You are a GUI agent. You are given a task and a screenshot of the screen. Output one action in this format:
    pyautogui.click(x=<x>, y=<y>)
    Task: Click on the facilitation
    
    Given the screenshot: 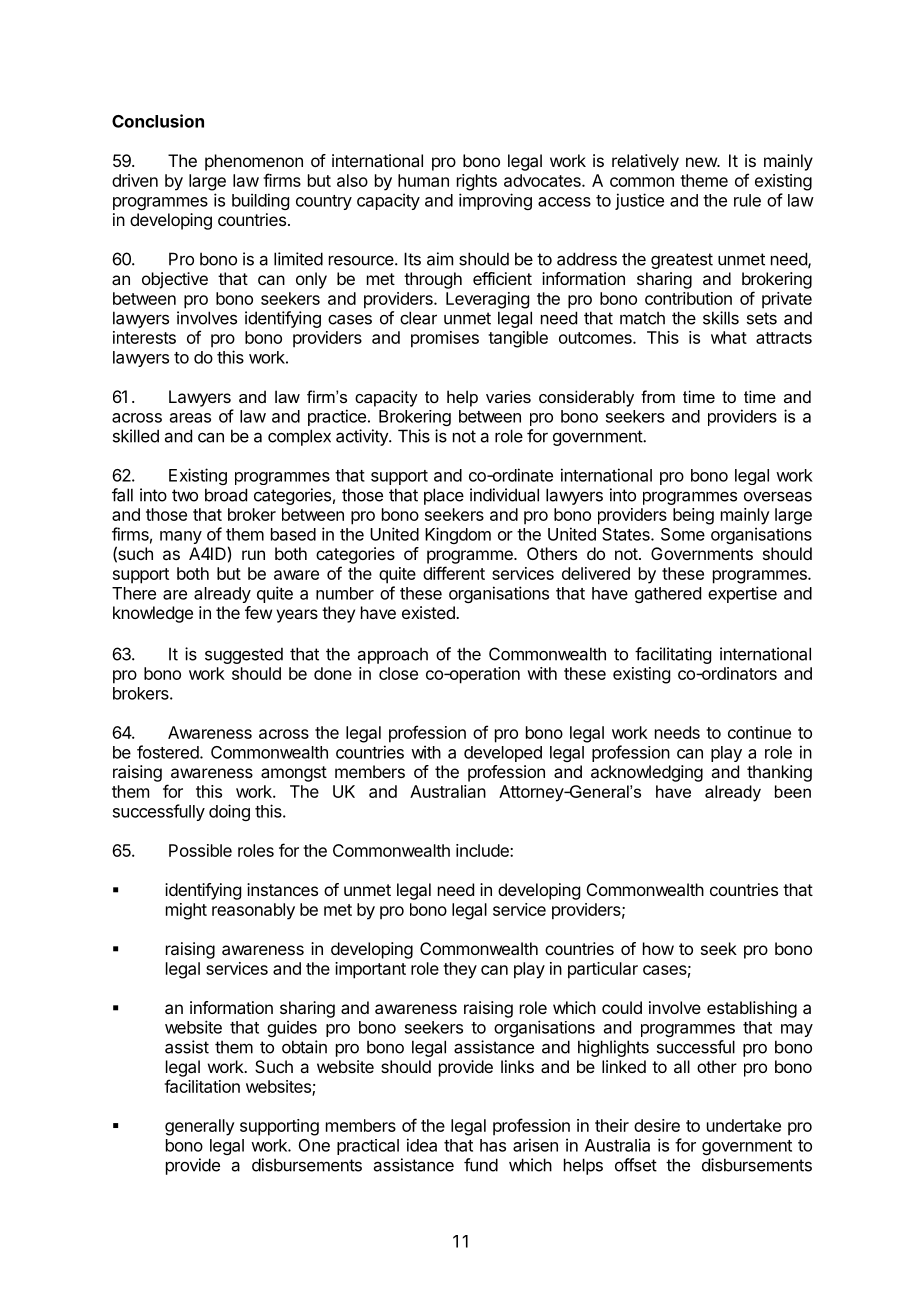 What is the action you would take?
    pyautogui.click(x=202, y=1086)
